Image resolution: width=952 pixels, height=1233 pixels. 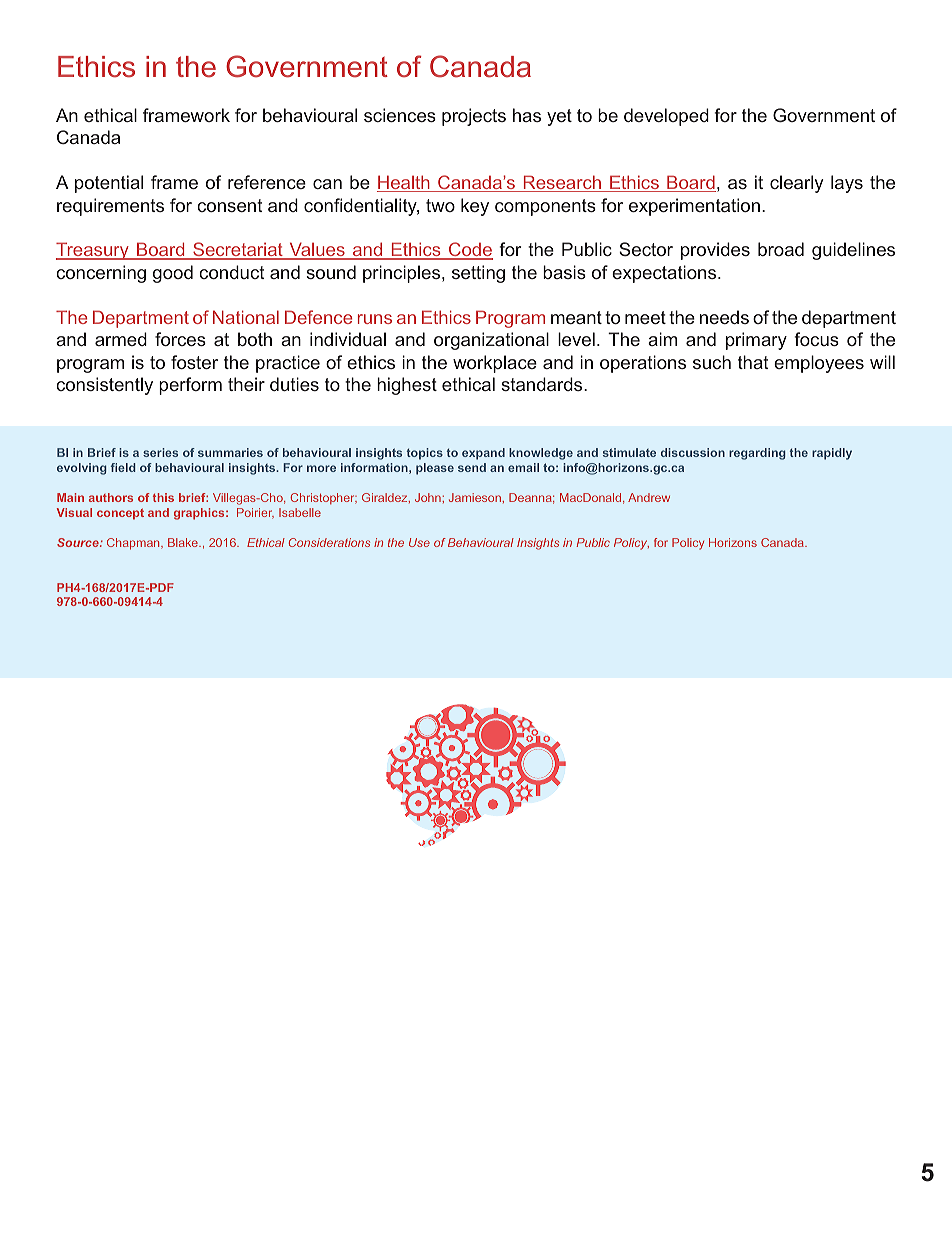 What do you see at coordinates (819, 364) in the screenshot?
I see `employees` at bounding box center [819, 364].
